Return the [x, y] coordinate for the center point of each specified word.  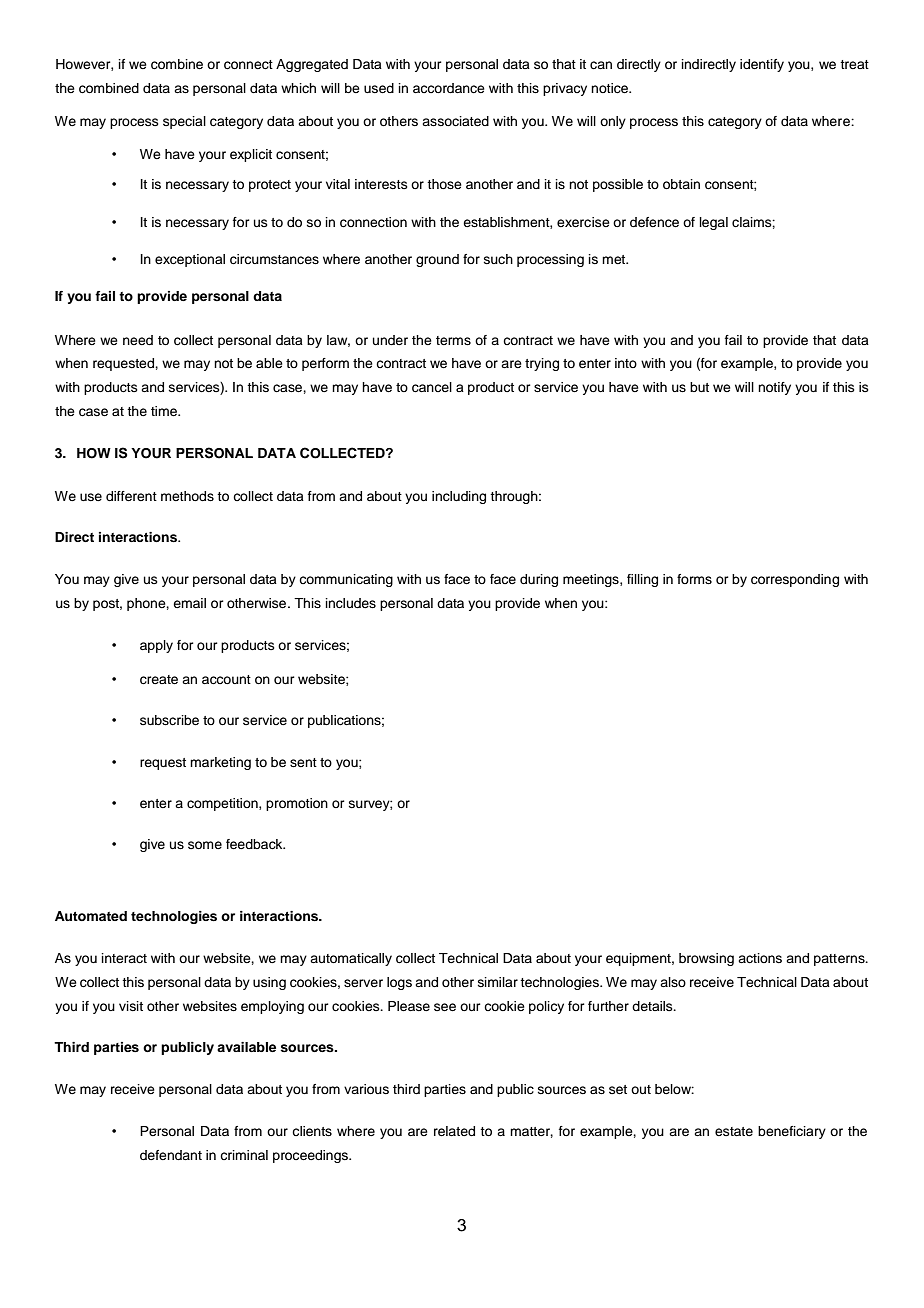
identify [762, 65]
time [165, 411]
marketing [220, 763]
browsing [706, 959]
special [184, 122]
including [459, 497]
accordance [449, 88]
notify [774, 388]
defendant [171, 1155]
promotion [297, 804]
